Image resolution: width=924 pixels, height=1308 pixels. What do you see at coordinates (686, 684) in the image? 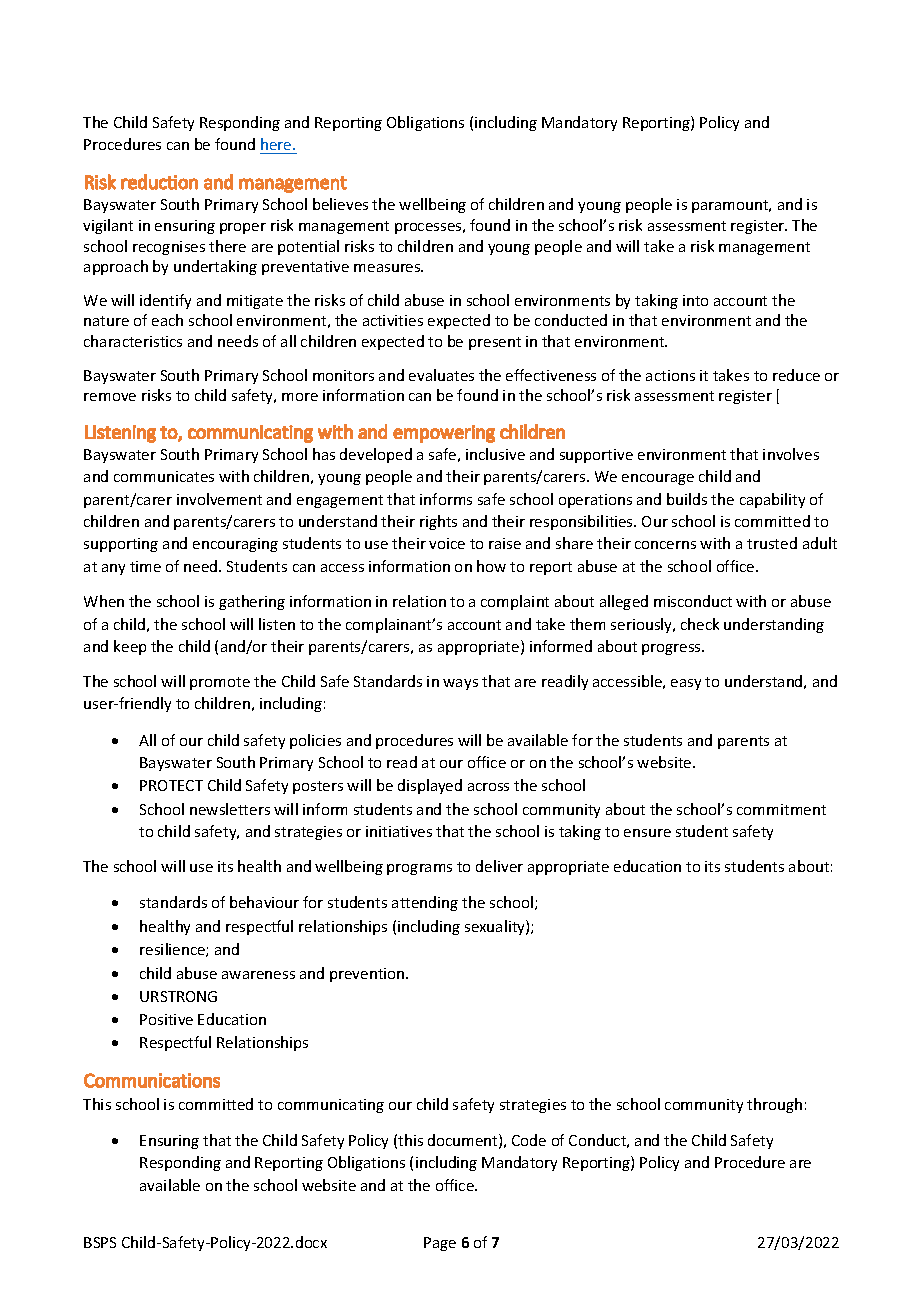
I see `easy` at bounding box center [686, 684].
